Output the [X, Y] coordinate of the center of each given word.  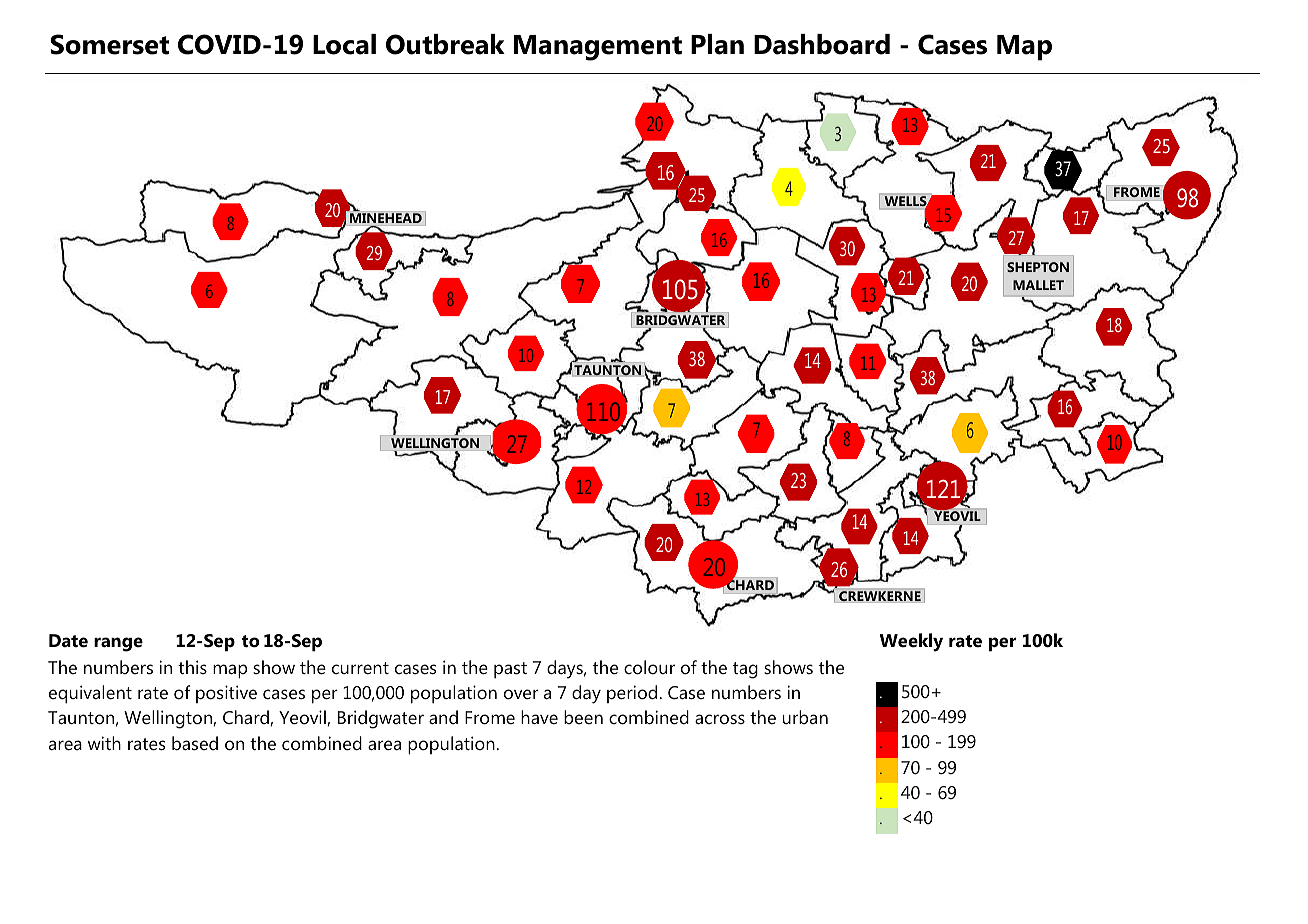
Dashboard [822, 44]
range [118, 644]
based [195, 743]
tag [745, 670]
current [360, 668]
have [539, 717]
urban [805, 717]
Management [598, 48]
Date [68, 641]
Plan [717, 44]
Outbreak [445, 44]
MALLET [1038, 285]
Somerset [109, 44]
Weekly [911, 642]
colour [649, 667]
